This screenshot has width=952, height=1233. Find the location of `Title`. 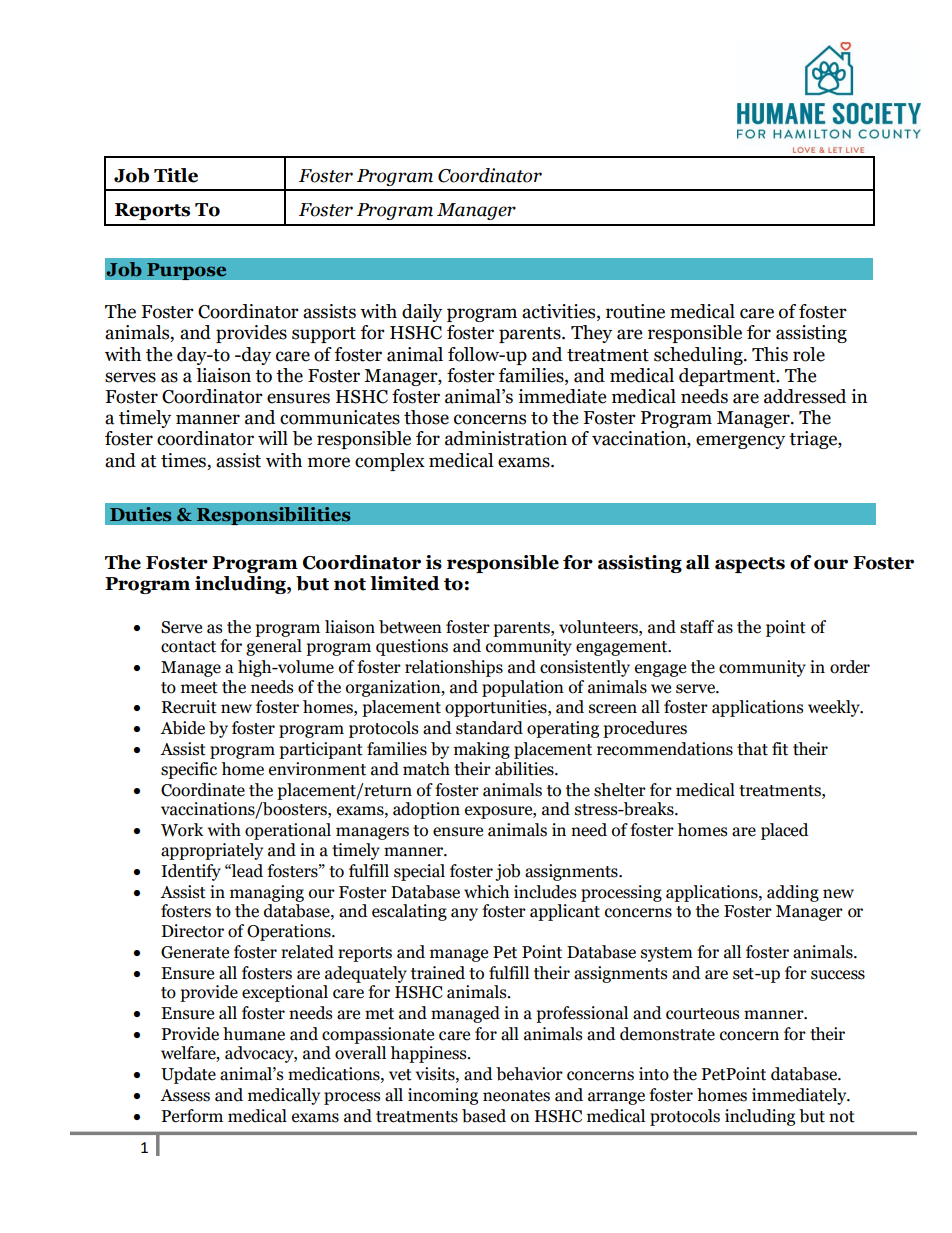

Title is located at coordinates (176, 175).
